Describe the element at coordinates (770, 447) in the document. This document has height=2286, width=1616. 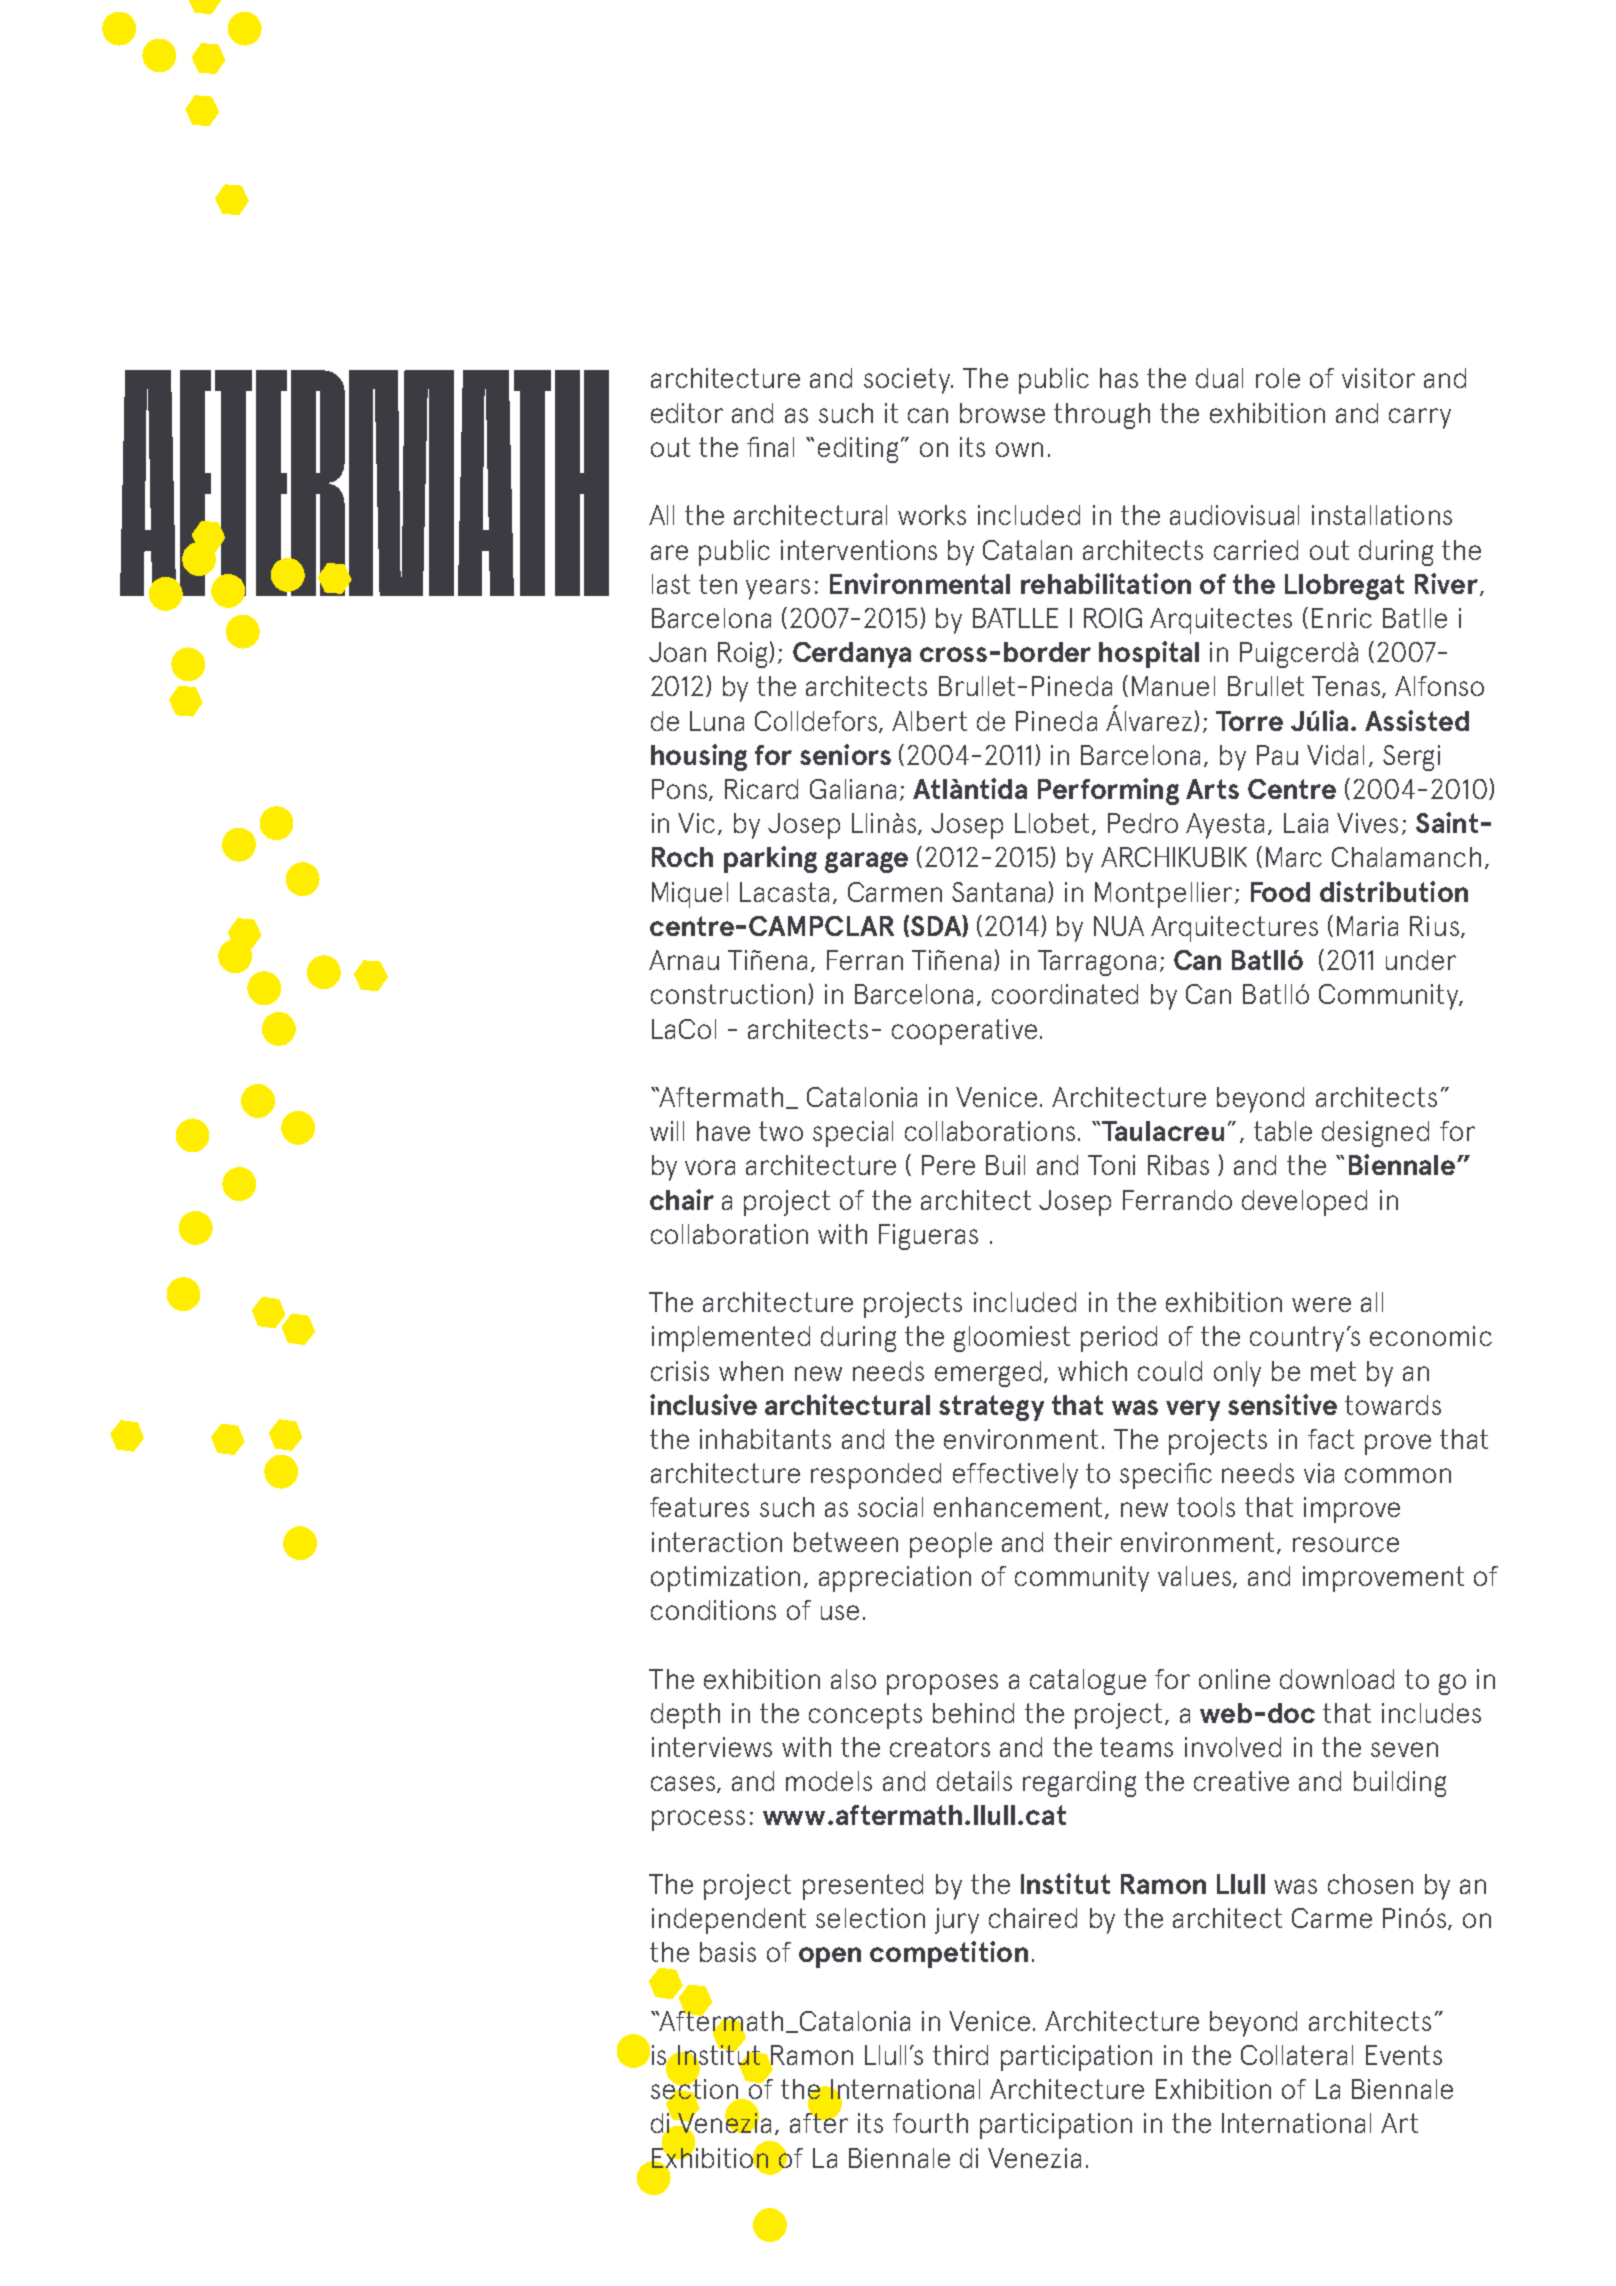
I see `final` at that location.
